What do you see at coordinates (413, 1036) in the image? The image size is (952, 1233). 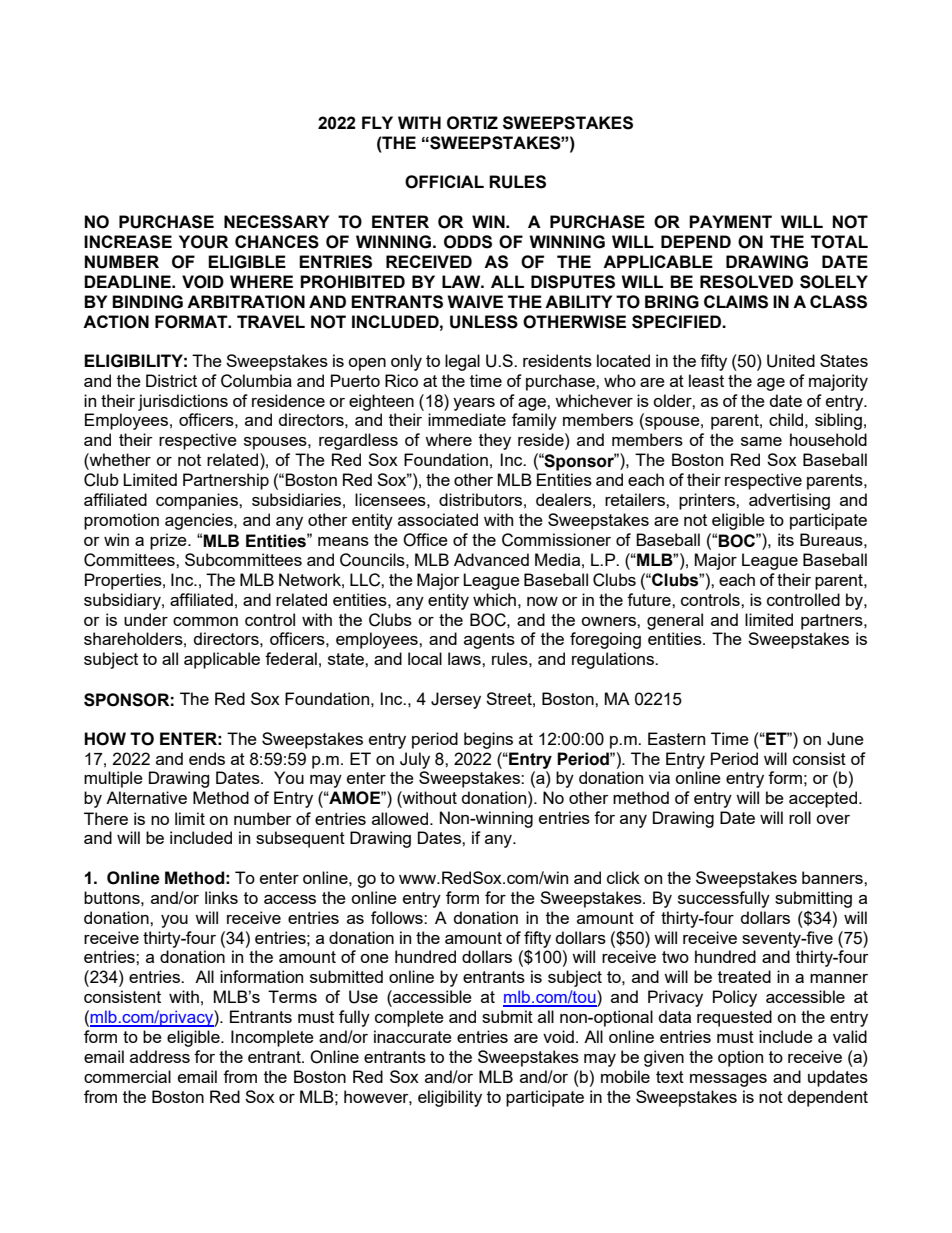 I see `inaccurate` at bounding box center [413, 1036].
